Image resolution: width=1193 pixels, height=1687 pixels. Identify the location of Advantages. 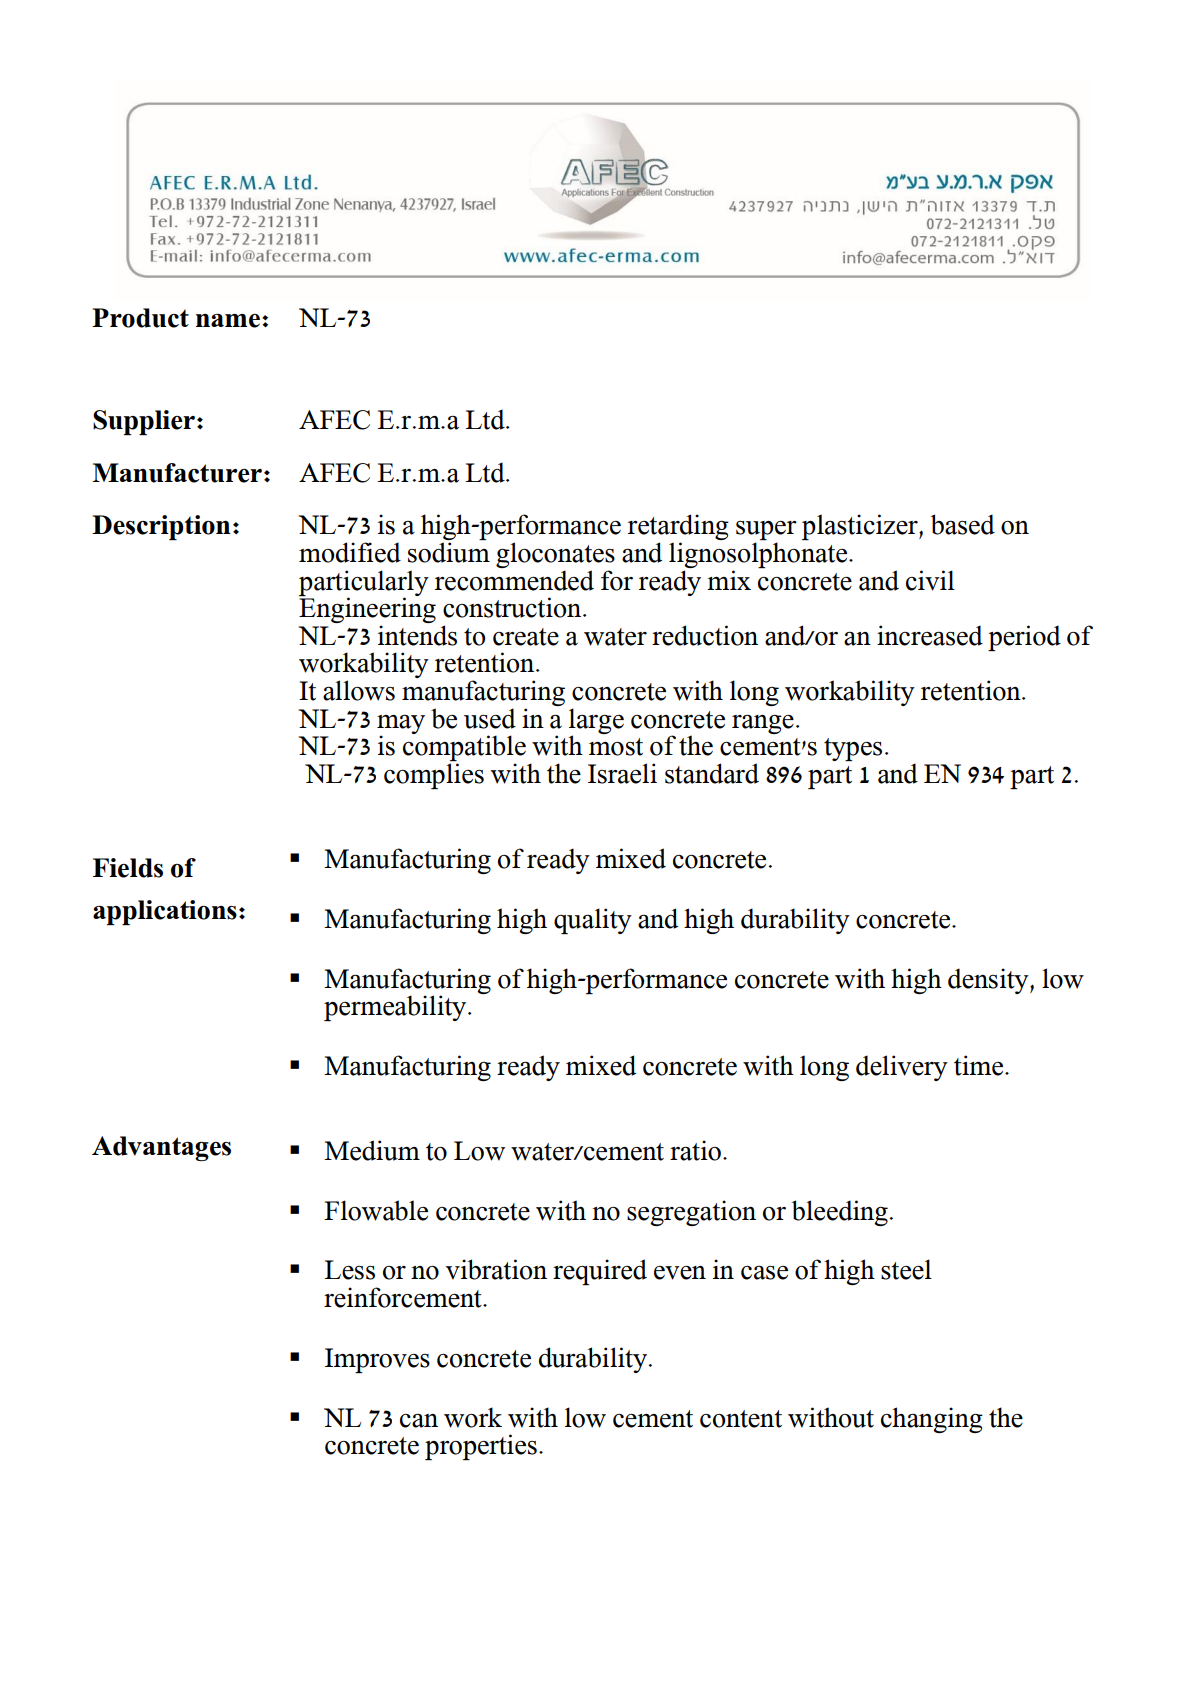
(161, 1148).
